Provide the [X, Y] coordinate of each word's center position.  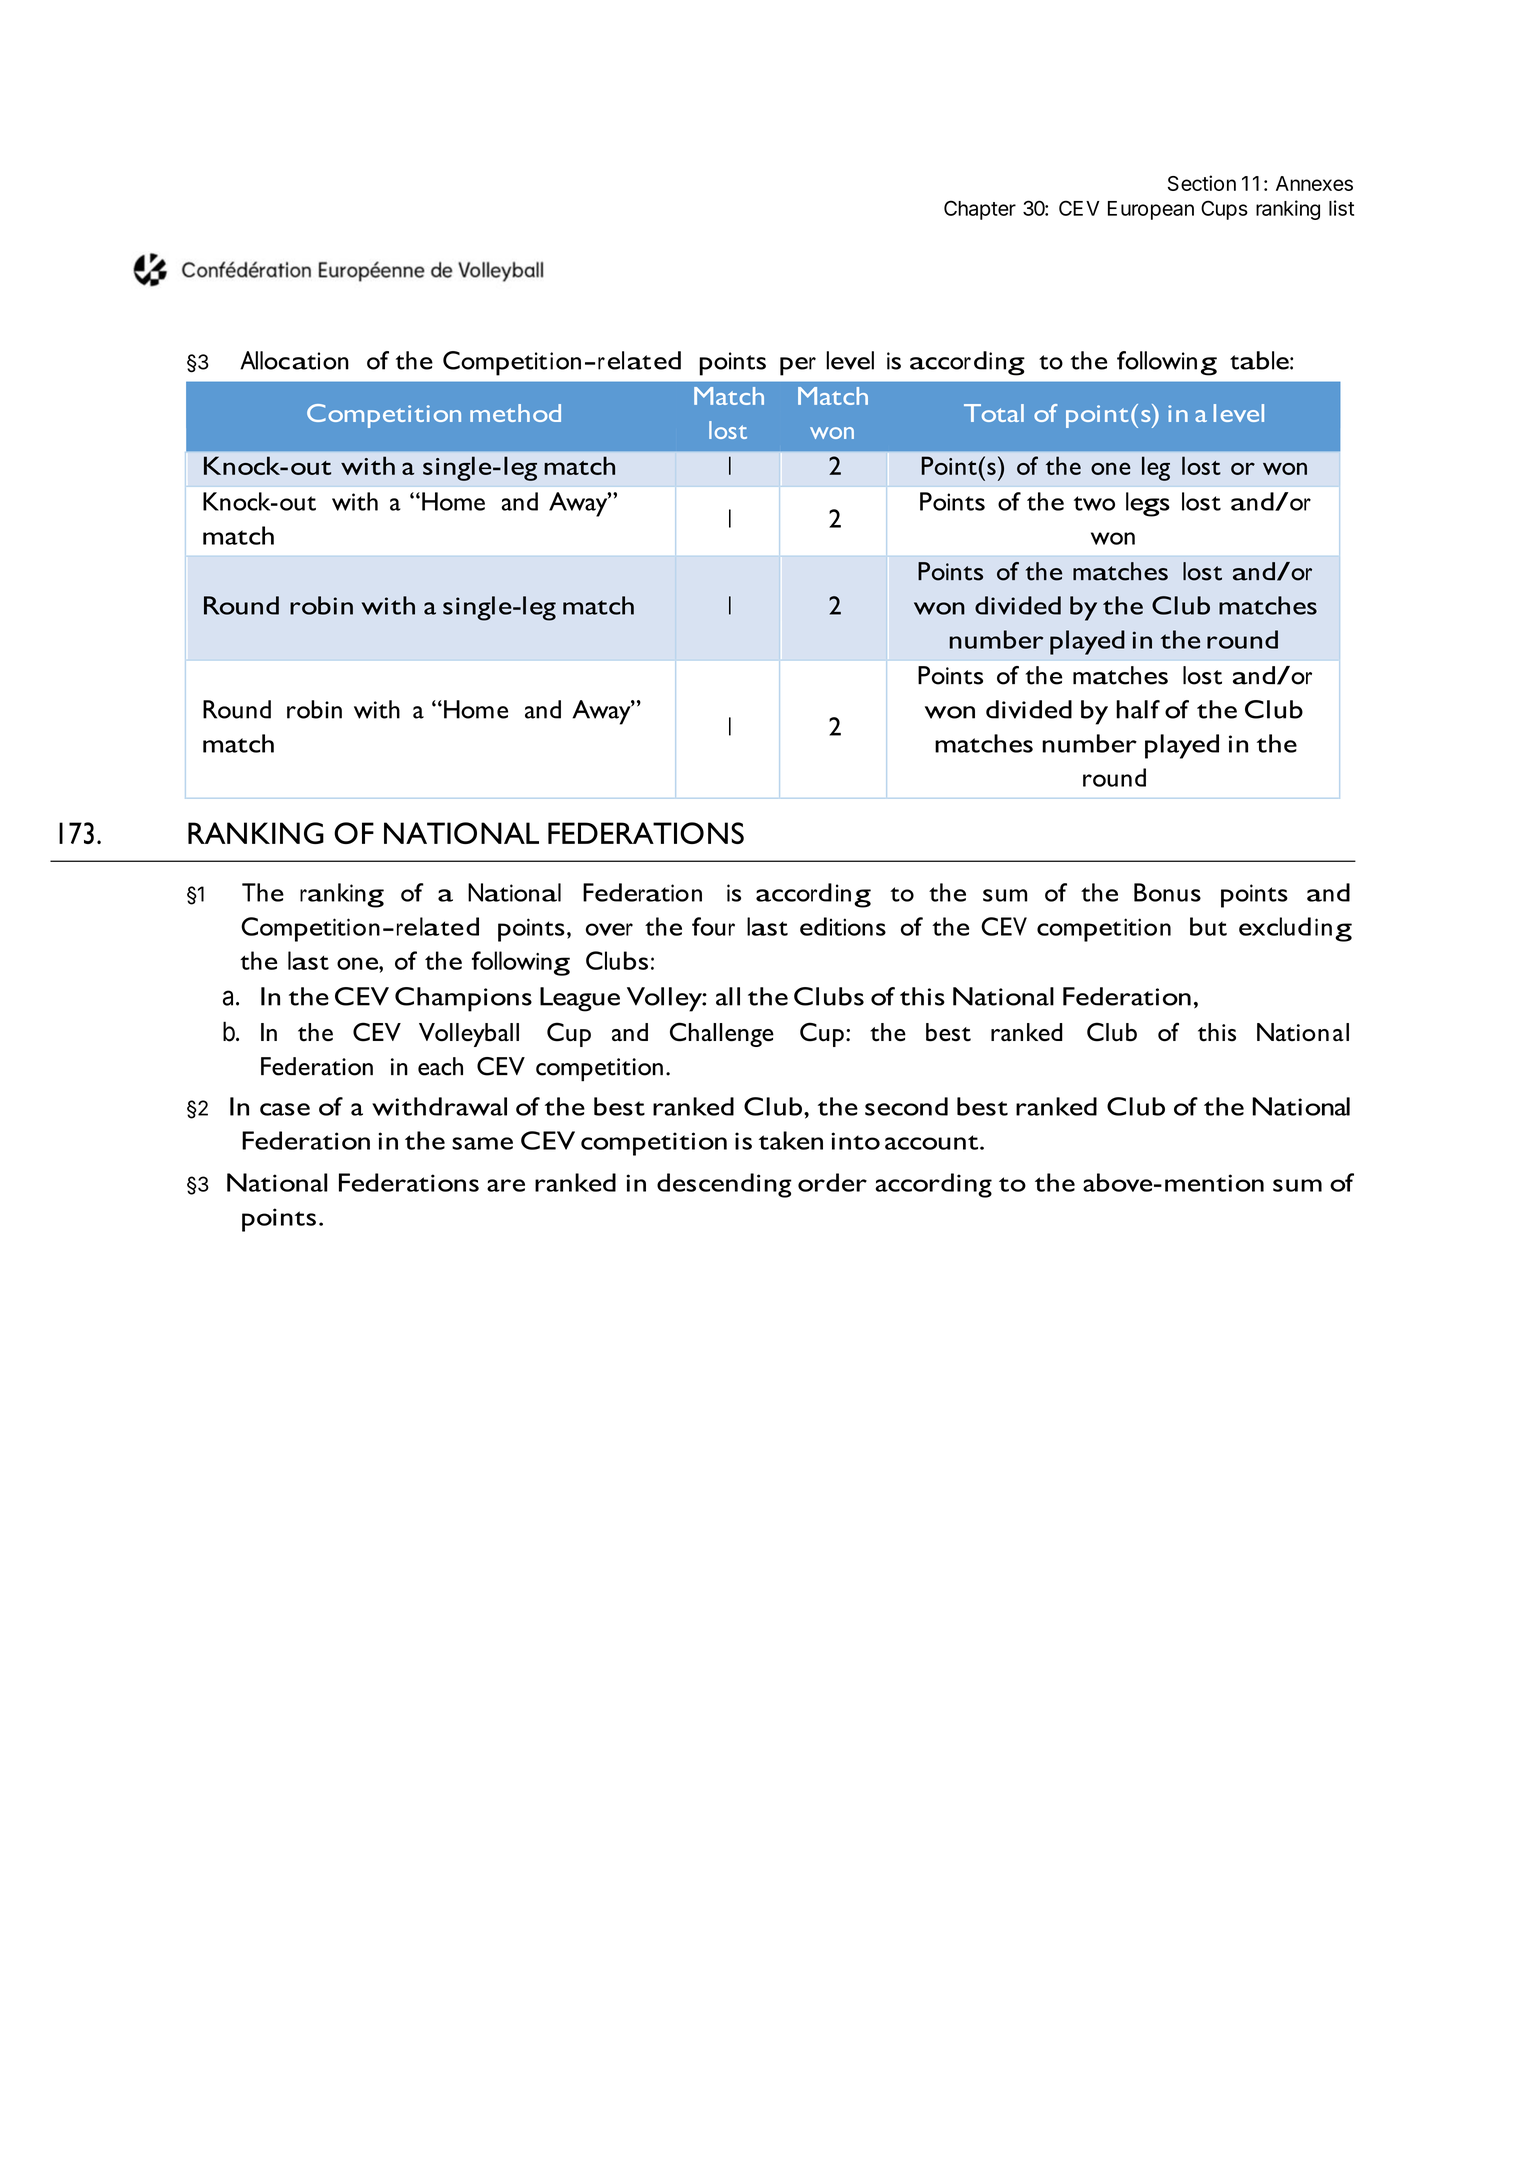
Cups [1224, 210]
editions [843, 926]
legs [1148, 504]
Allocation [294, 360]
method [515, 413]
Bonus [1167, 892]
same [482, 1143]
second [906, 1106]
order [832, 1182]
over [609, 929]
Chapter [980, 210]
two [1094, 503]
